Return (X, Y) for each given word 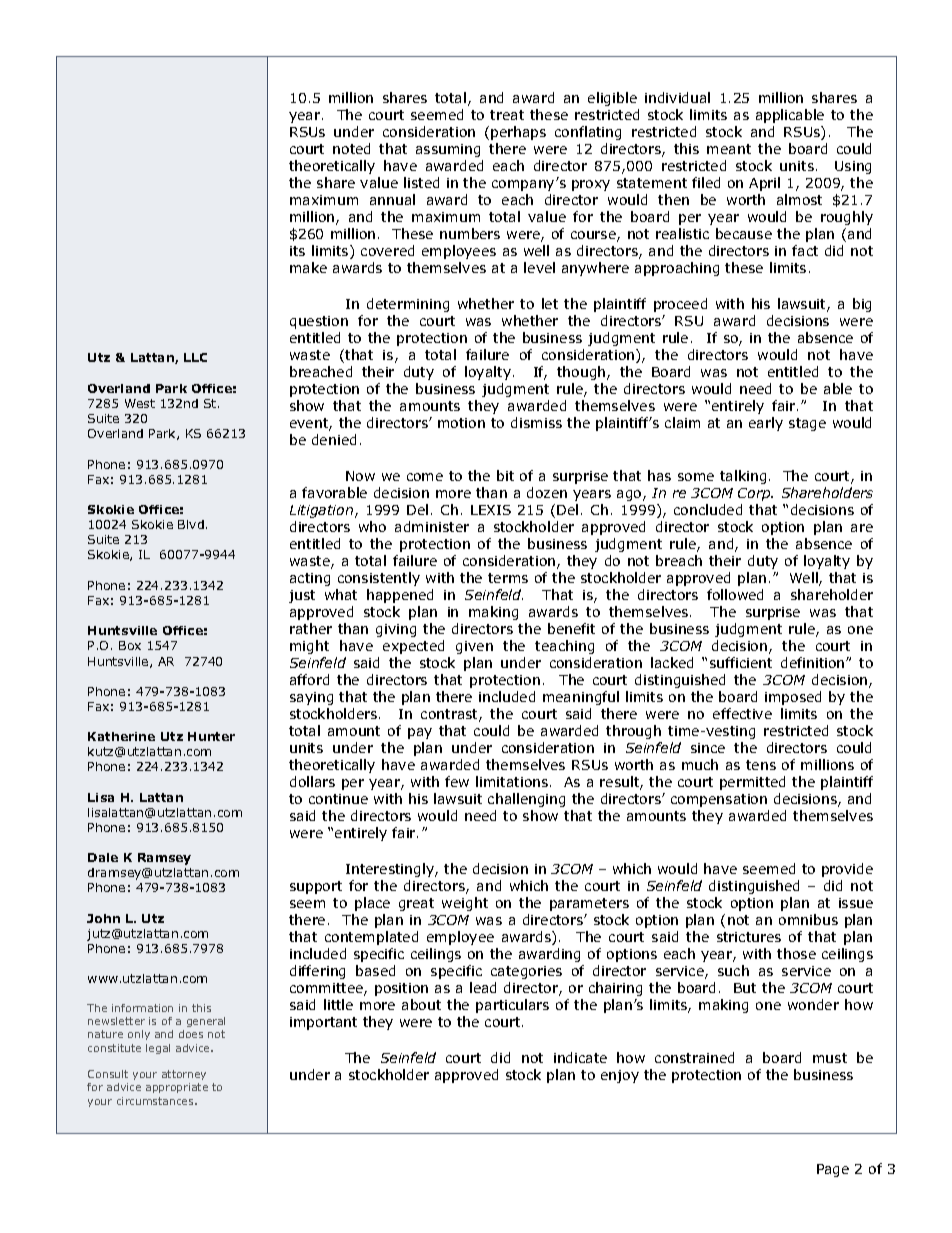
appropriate (177, 1088)
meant (729, 149)
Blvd (191, 524)
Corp (755, 494)
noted (351, 148)
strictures (749, 937)
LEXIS (491, 510)
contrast (450, 715)
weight (465, 904)
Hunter (211, 736)
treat (507, 115)
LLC (195, 357)
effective (742, 713)
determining (408, 305)
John (103, 918)
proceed (680, 305)
